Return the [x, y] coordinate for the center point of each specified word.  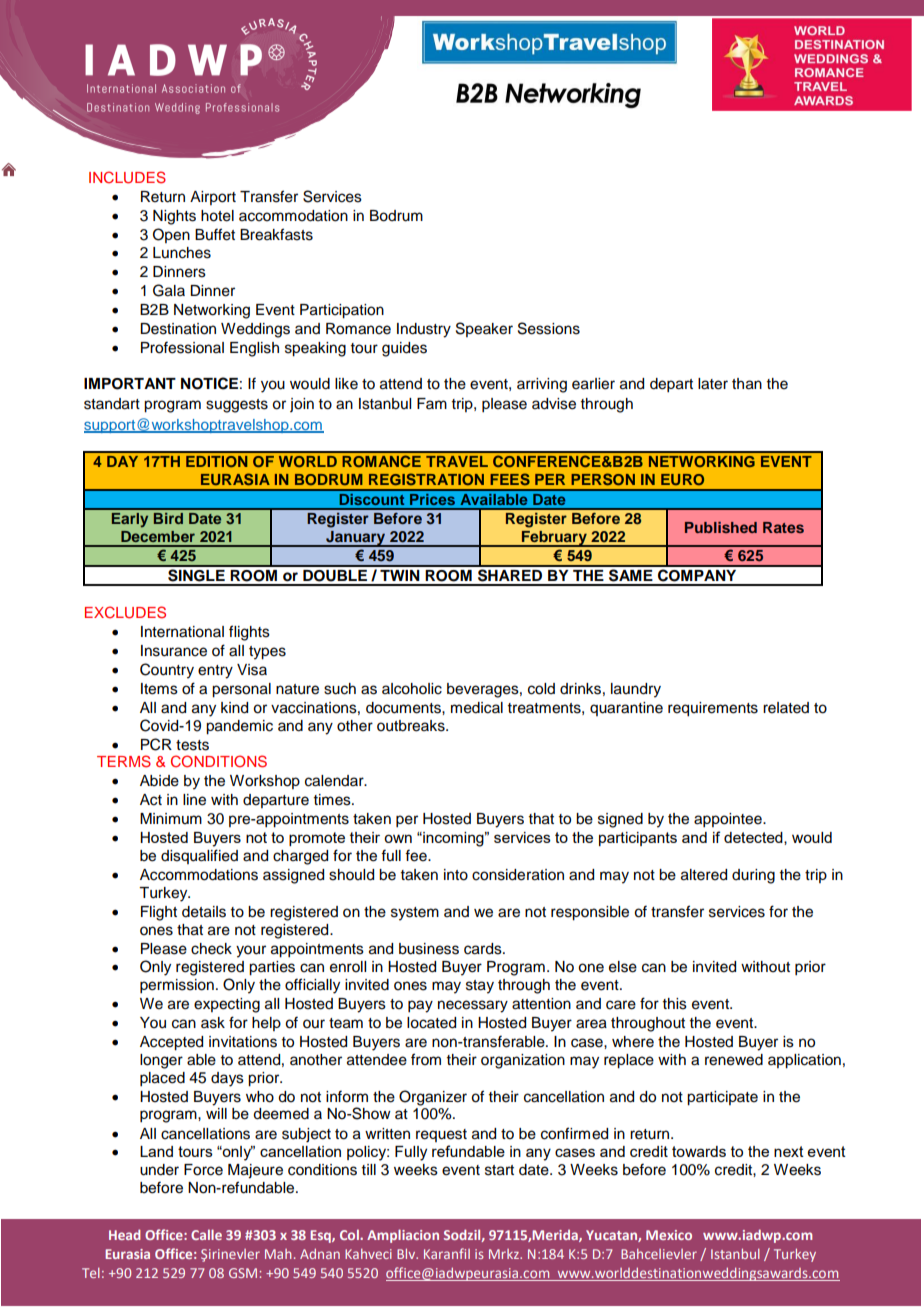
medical [477, 708]
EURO [682, 479]
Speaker [484, 329]
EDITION [217, 461]
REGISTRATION [426, 479]
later [713, 384]
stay [480, 987]
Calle [206, 1234]
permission [177, 986]
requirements [713, 709]
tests [192, 745]
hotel [217, 216]
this [675, 1004]
